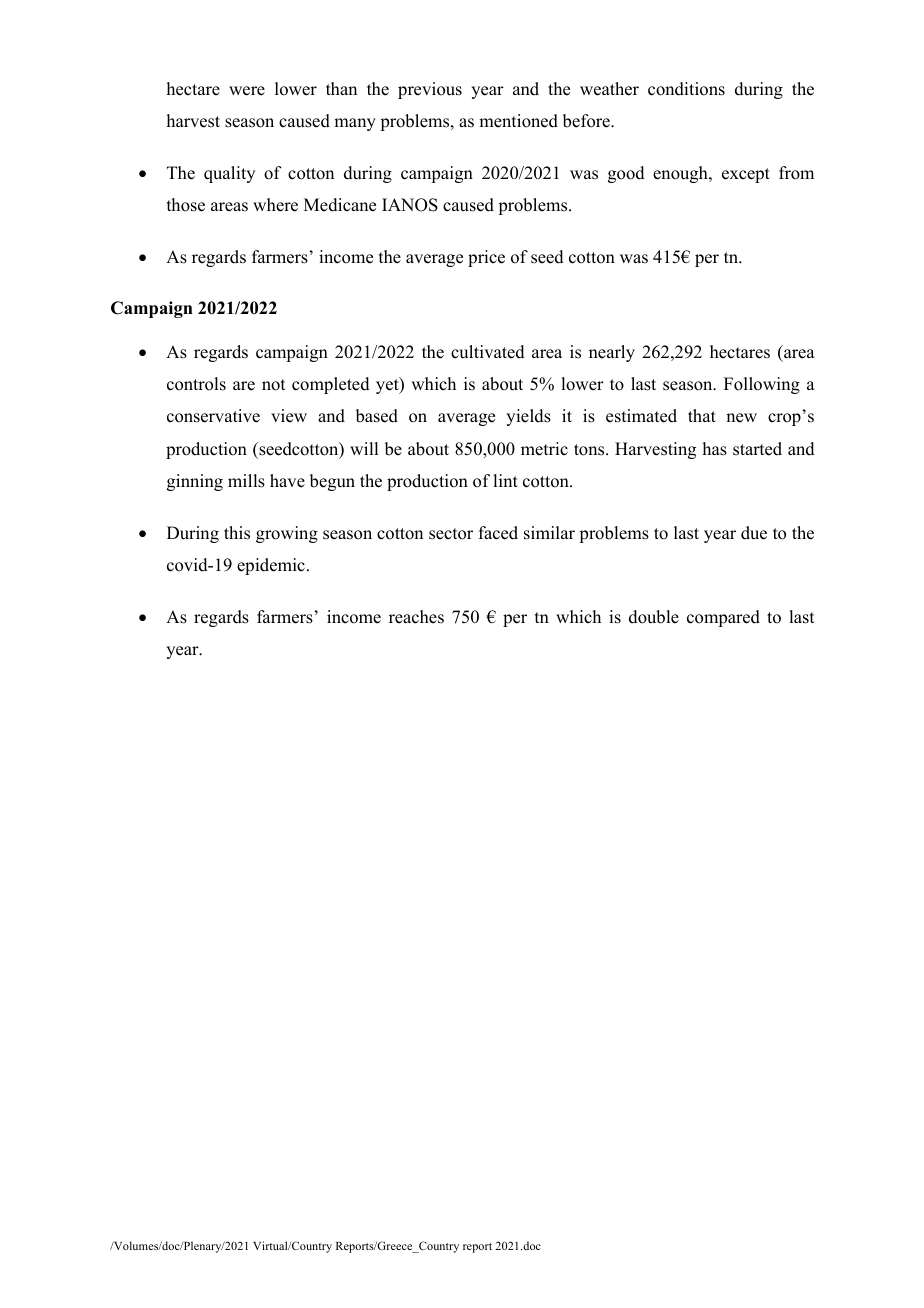 The width and height of the screenshot is (924, 1308). I want to click on were, so click(247, 91).
